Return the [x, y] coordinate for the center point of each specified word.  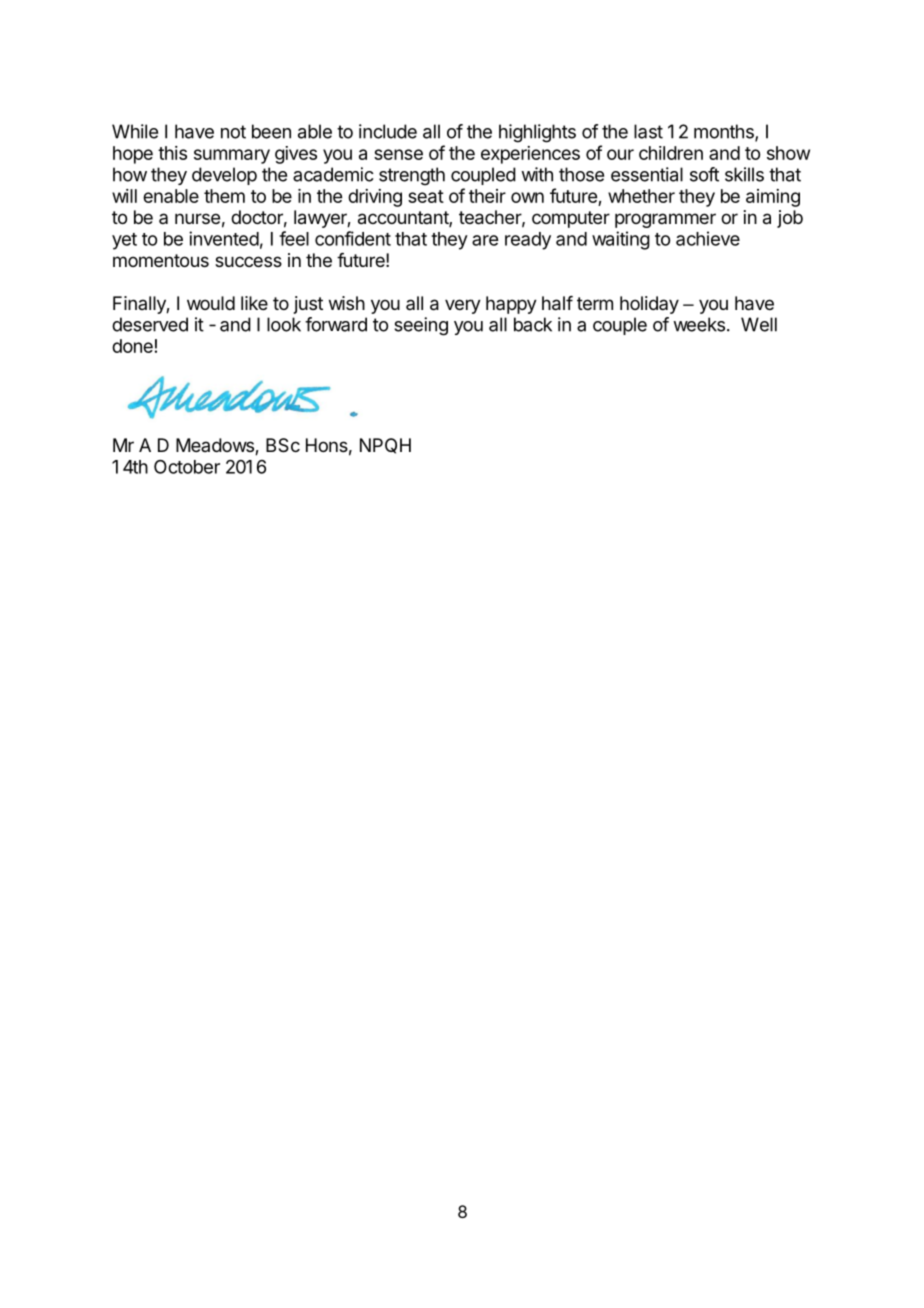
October [187, 466]
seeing [421, 326]
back [533, 324]
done [132, 346]
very [463, 306]
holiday [649, 305]
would [211, 303]
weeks [699, 324]
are [485, 240]
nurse [197, 218]
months [725, 132]
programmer [665, 220]
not [233, 132]
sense [398, 154]
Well [759, 324]
